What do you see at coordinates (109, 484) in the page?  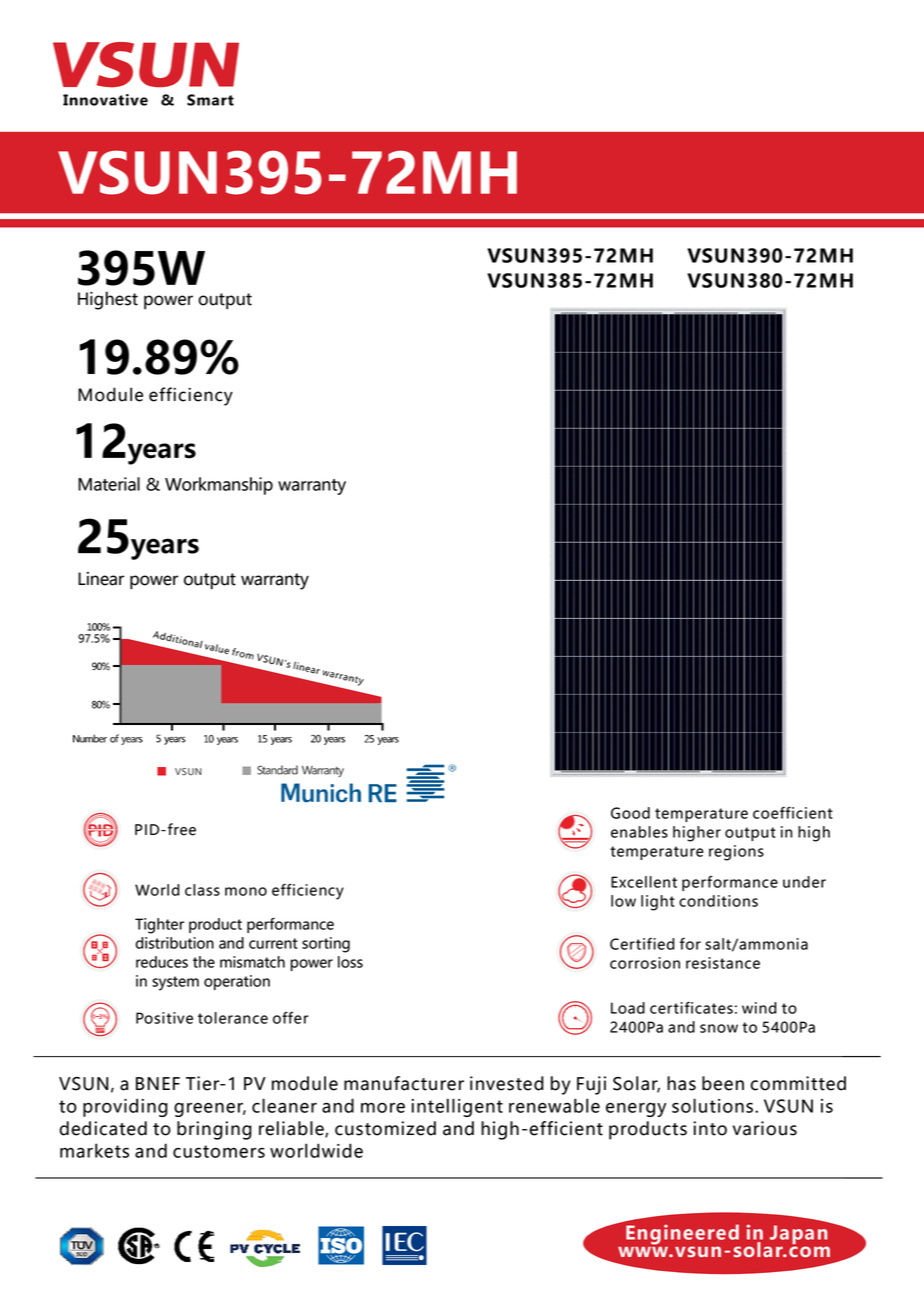 I see `Material` at bounding box center [109, 484].
